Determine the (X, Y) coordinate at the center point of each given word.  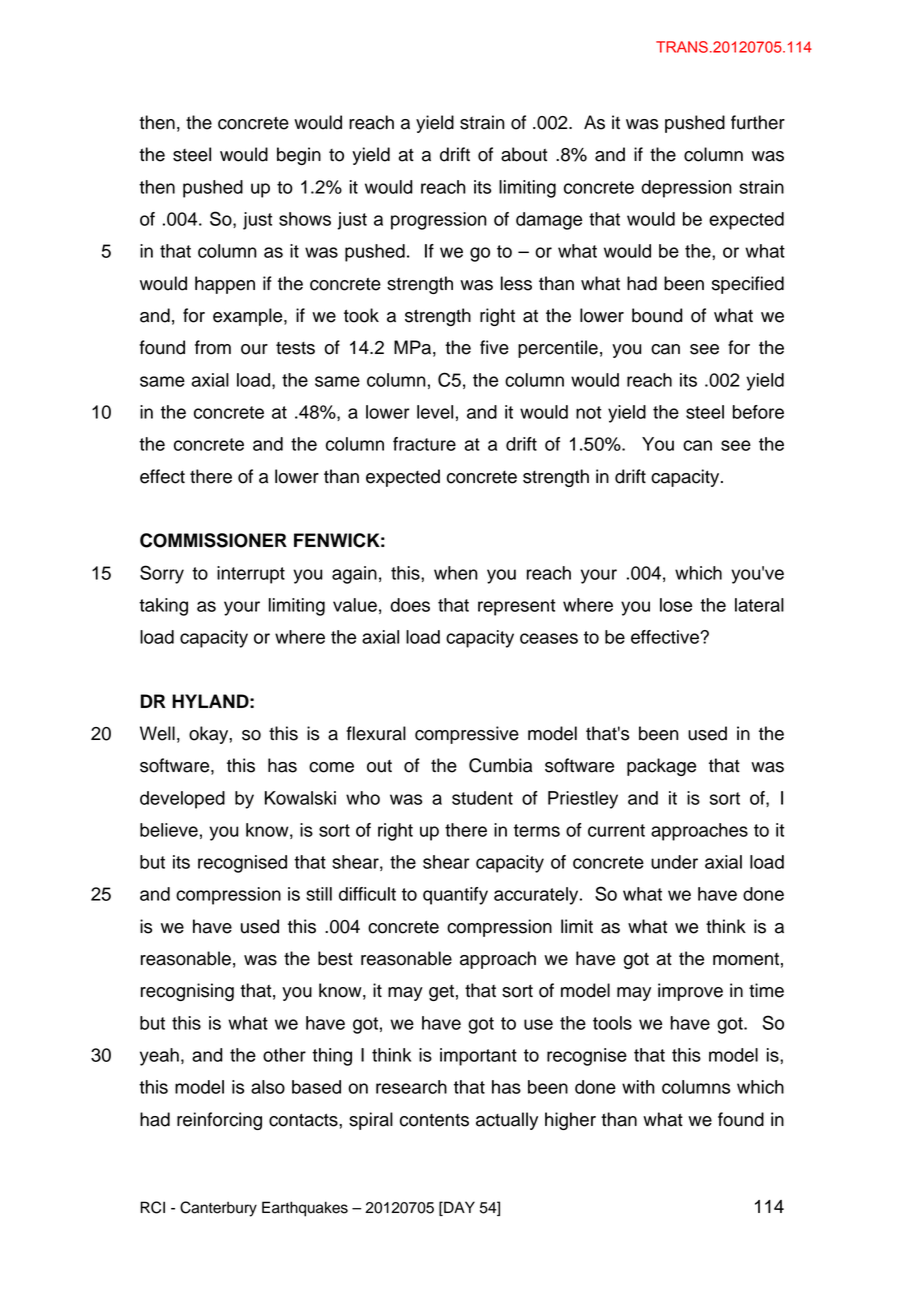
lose (676, 605)
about (524, 154)
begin (299, 156)
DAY (458, 1207)
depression (686, 189)
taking (163, 607)
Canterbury (218, 1209)
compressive (467, 735)
